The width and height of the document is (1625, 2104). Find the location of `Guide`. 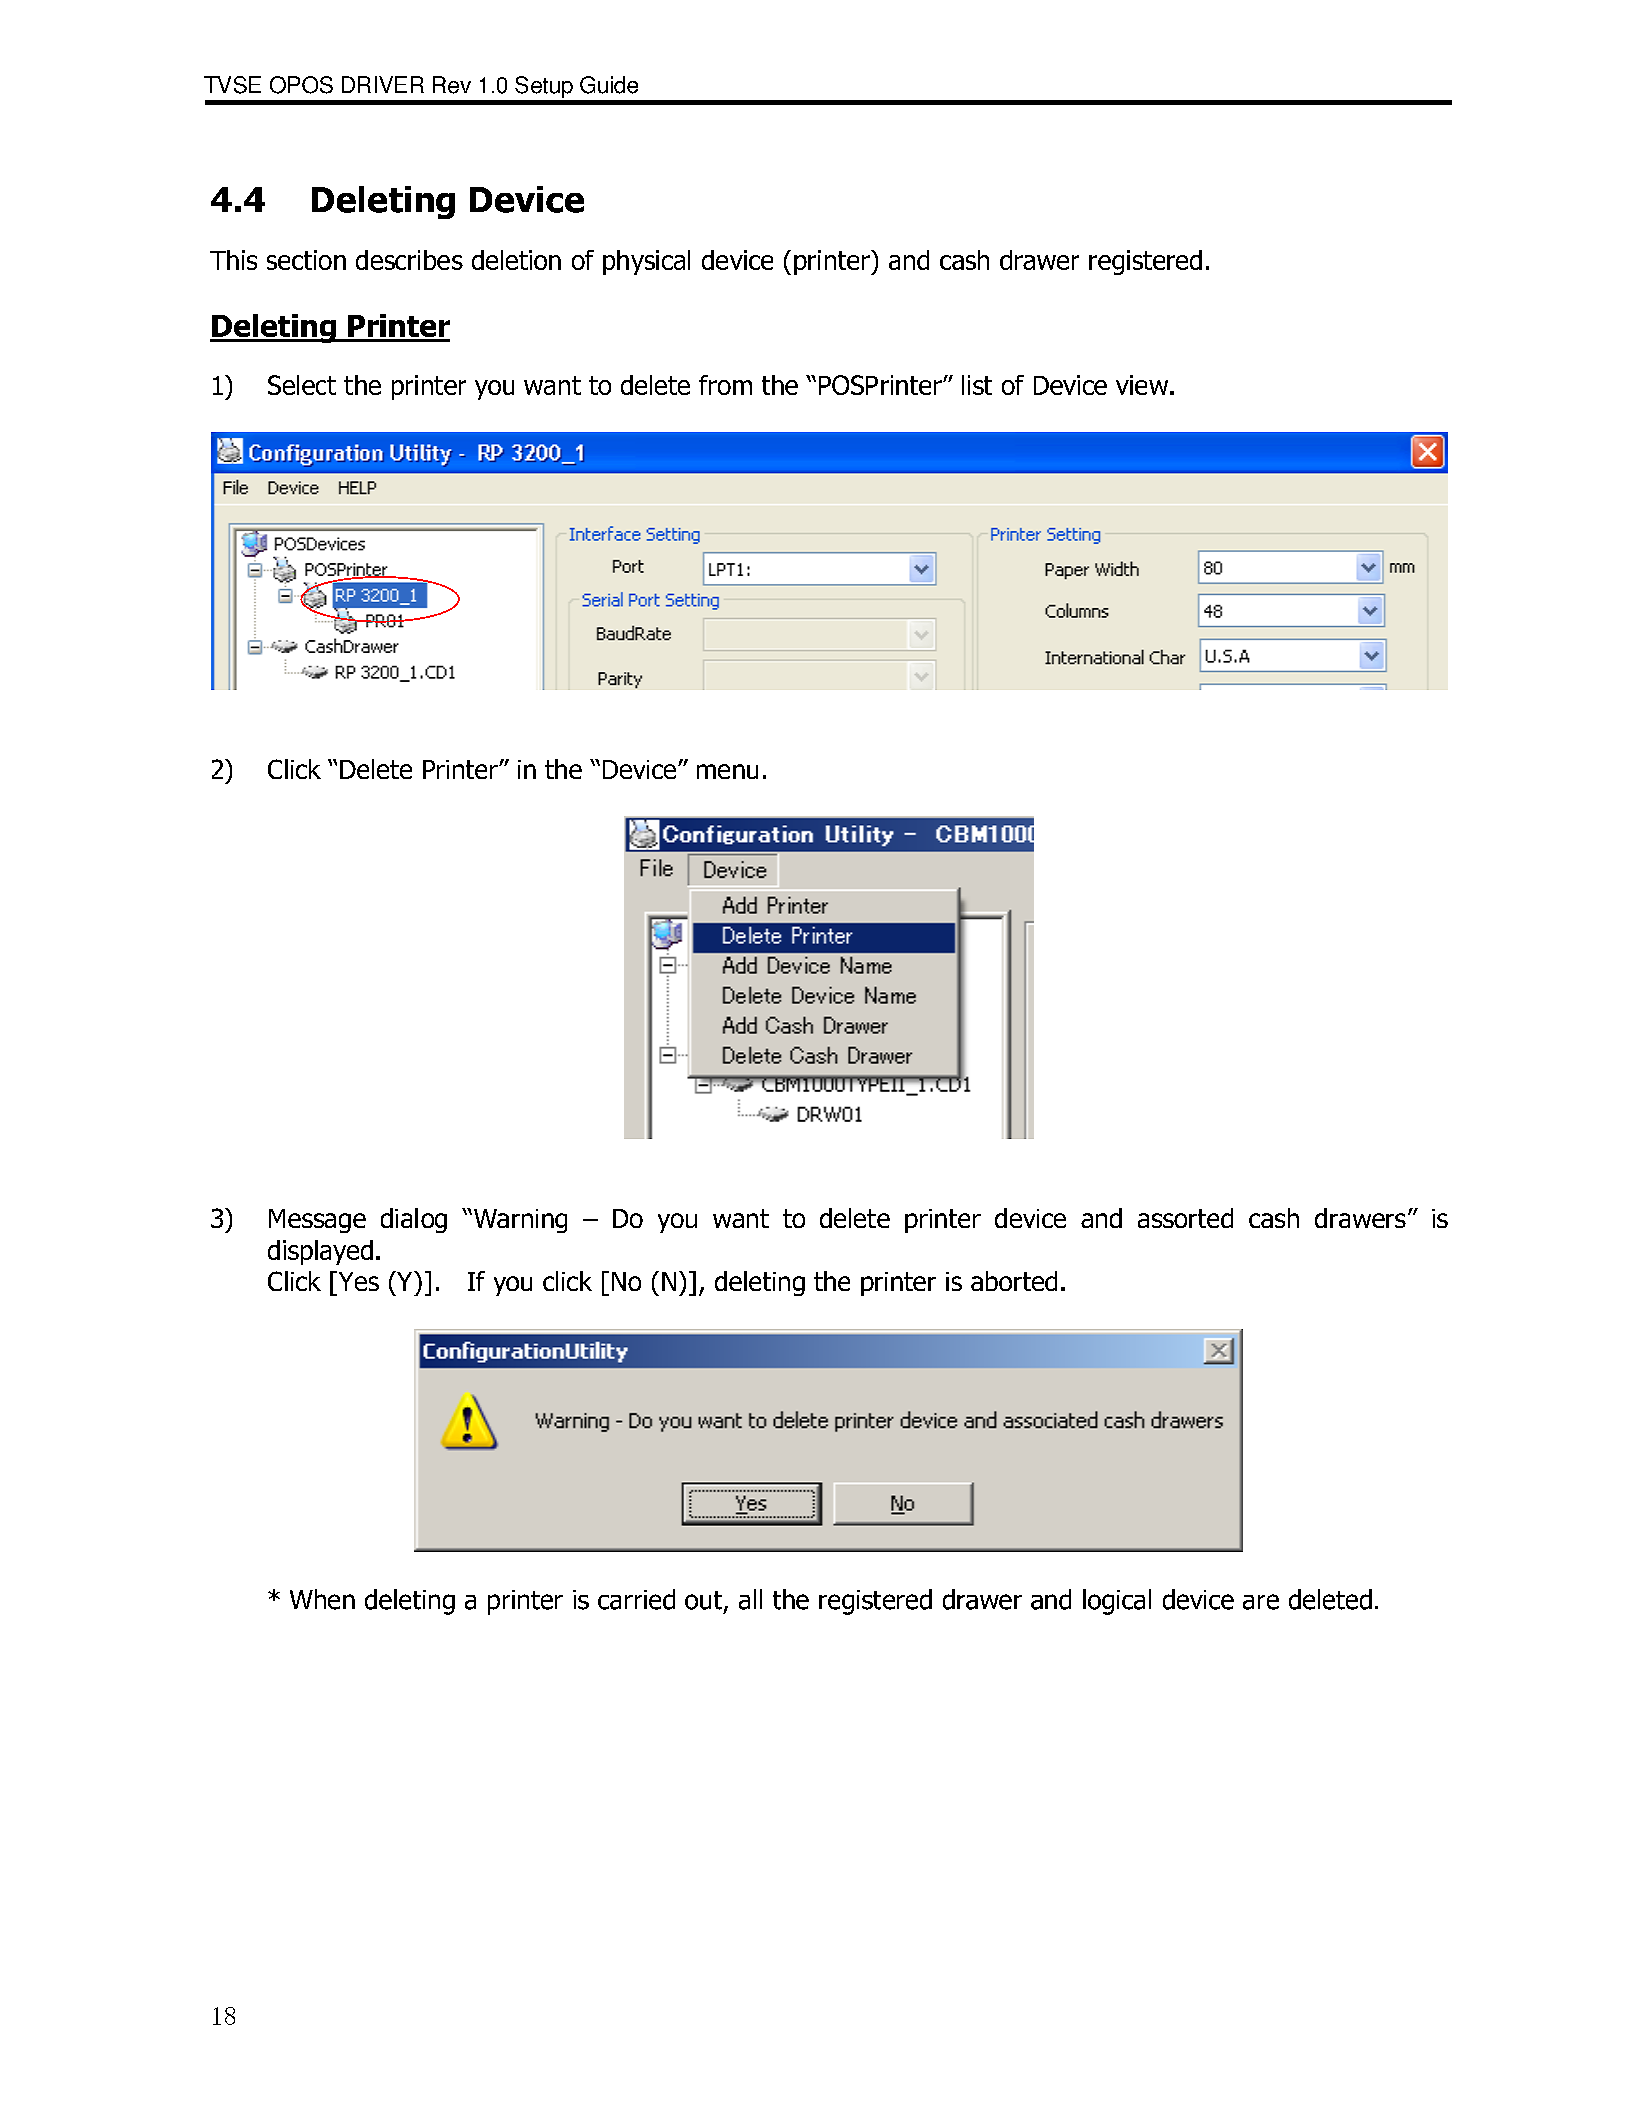

Guide is located at coordinates (609, 85).
